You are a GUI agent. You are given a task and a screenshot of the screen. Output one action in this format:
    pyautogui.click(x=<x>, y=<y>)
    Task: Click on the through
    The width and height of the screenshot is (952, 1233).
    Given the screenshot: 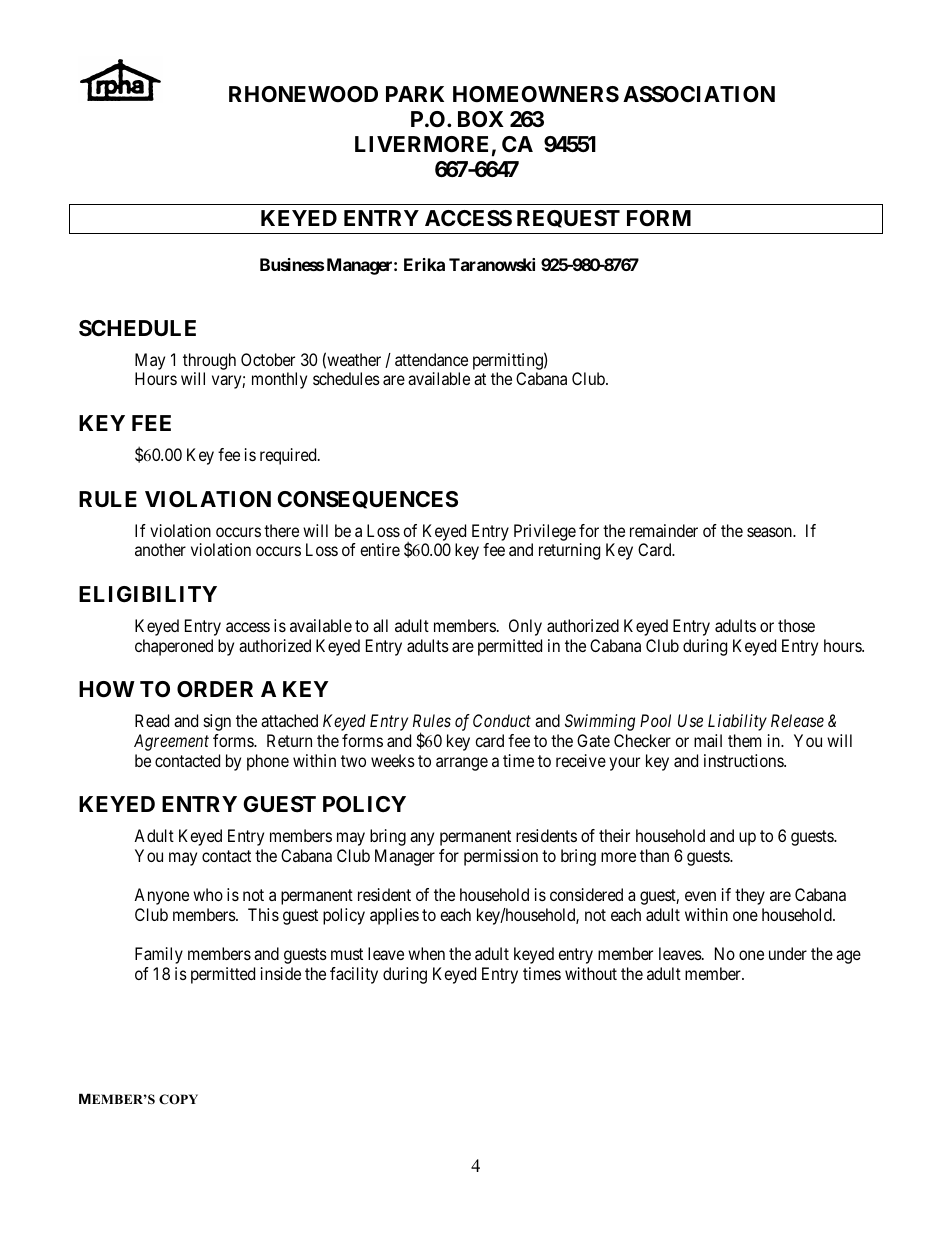 What is the action you would take?
    pyautogui.click(x=209, y=363)
